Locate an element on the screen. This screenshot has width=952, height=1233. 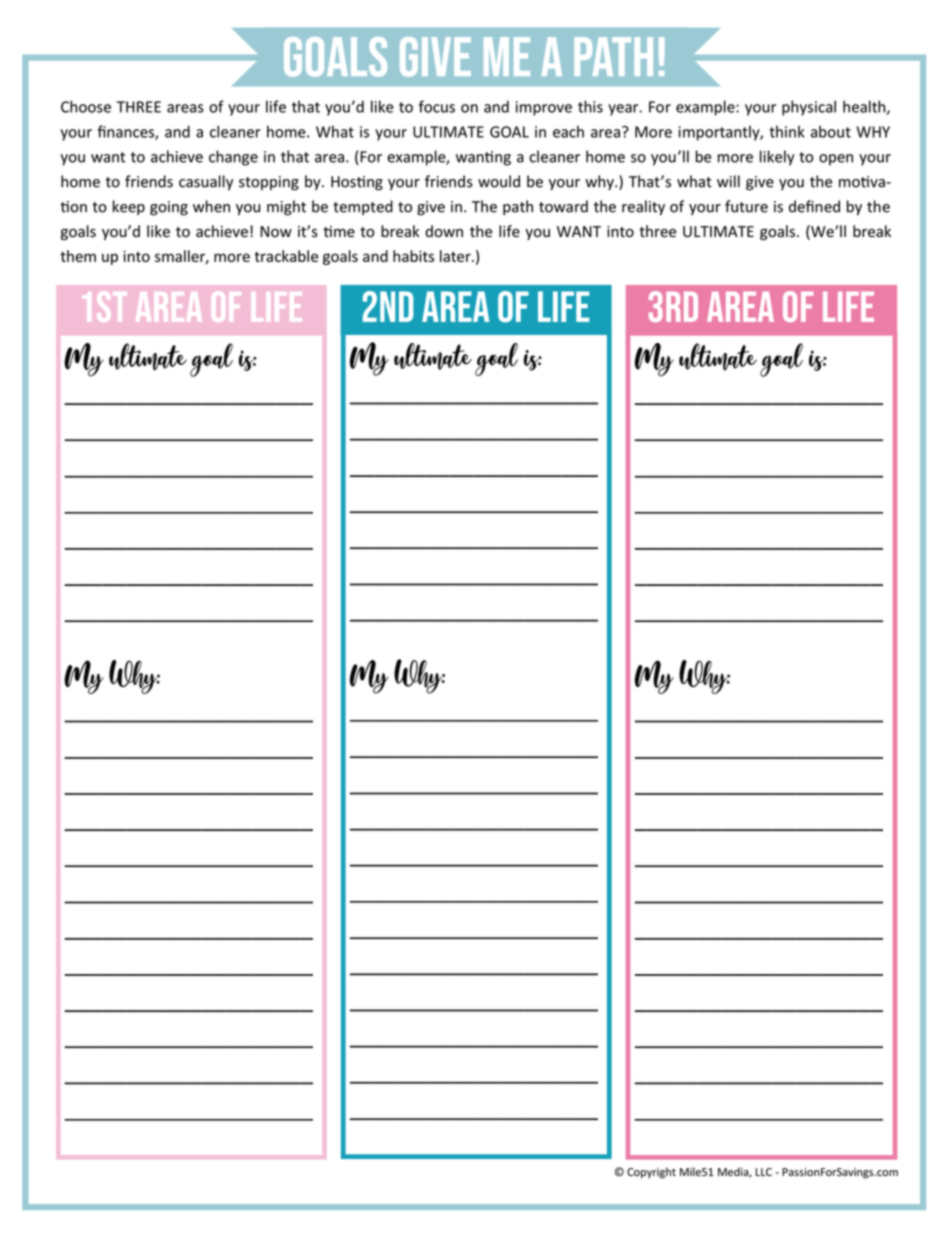
Copyright is located at coordinates (651, 1173).
